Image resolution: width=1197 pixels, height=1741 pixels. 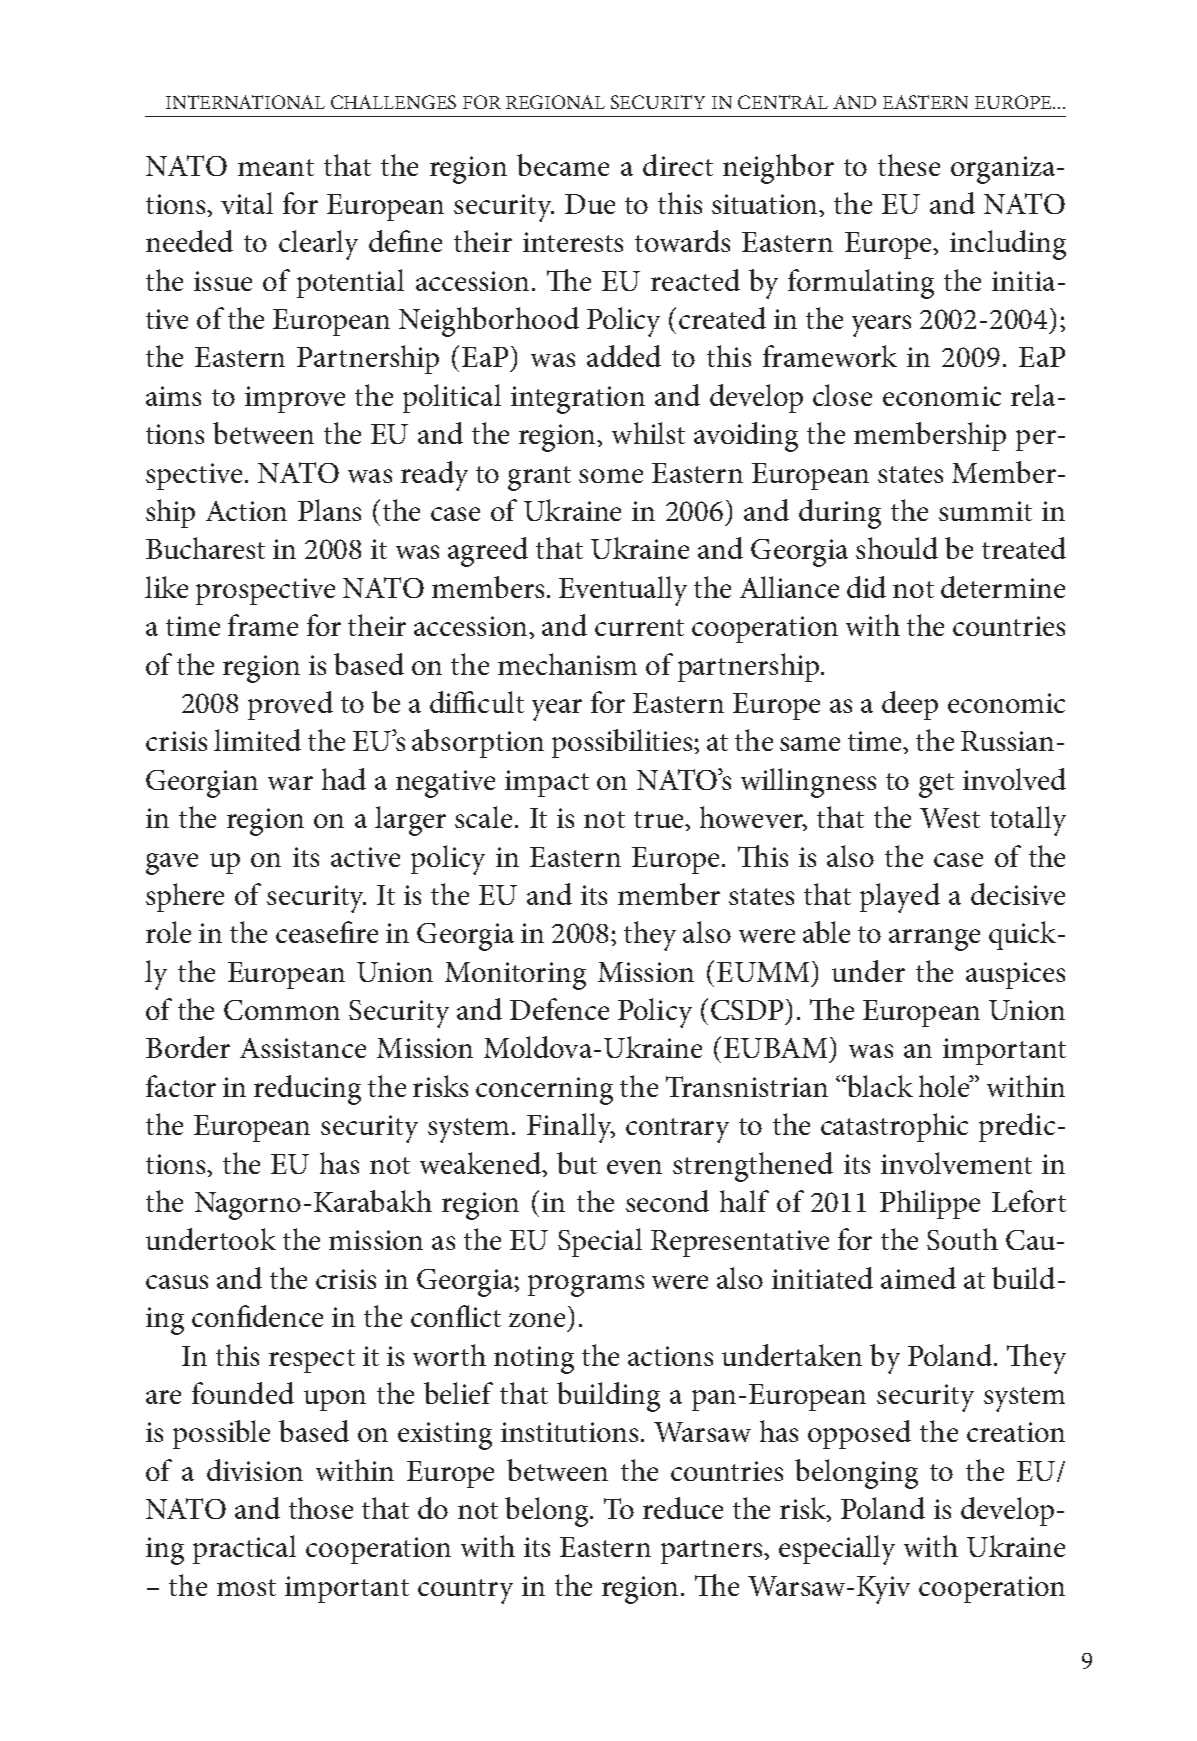 I want to click on some, so click(x=611, y=476).
